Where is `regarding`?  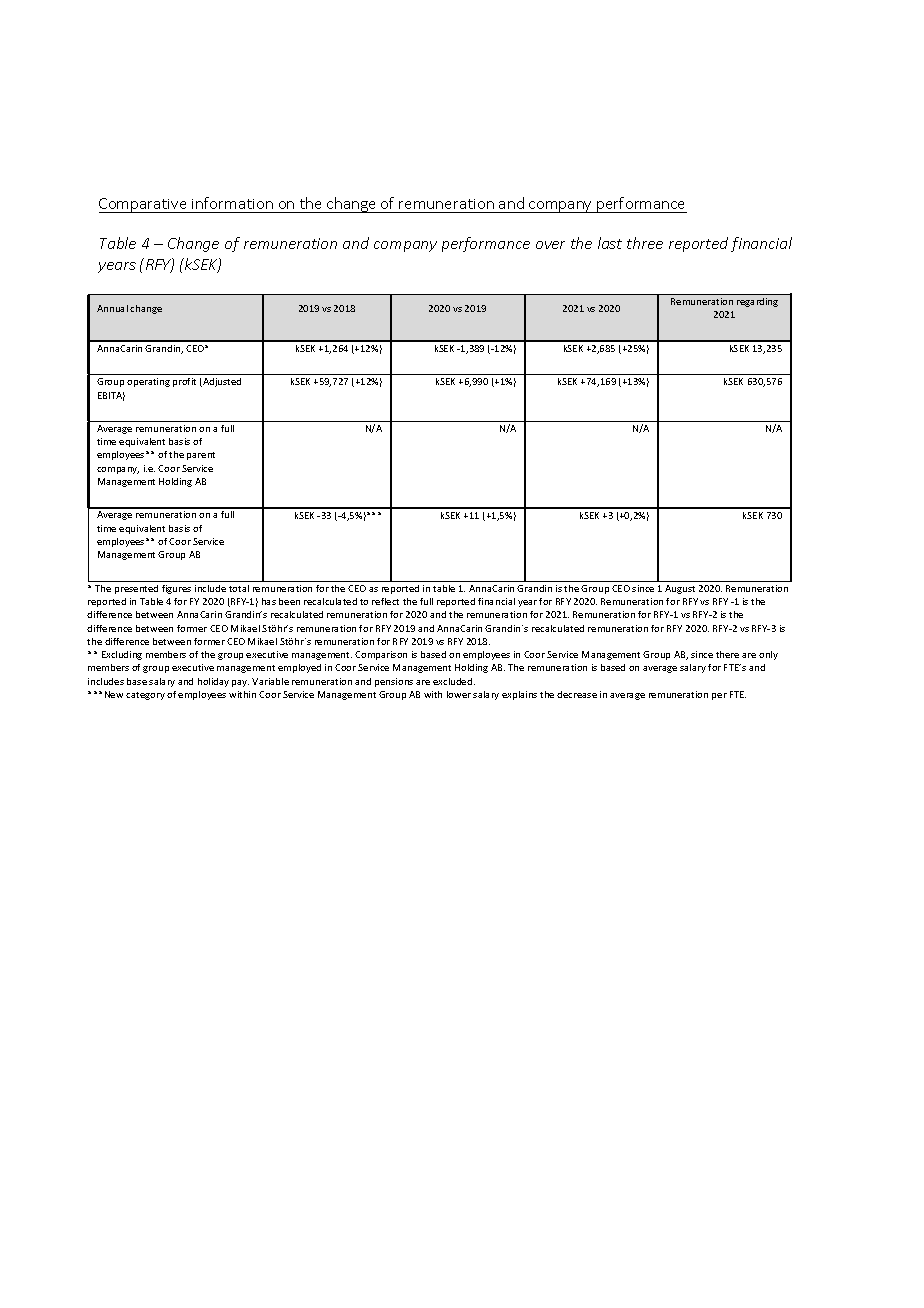
regarding is located at coordinates (757, 302).
